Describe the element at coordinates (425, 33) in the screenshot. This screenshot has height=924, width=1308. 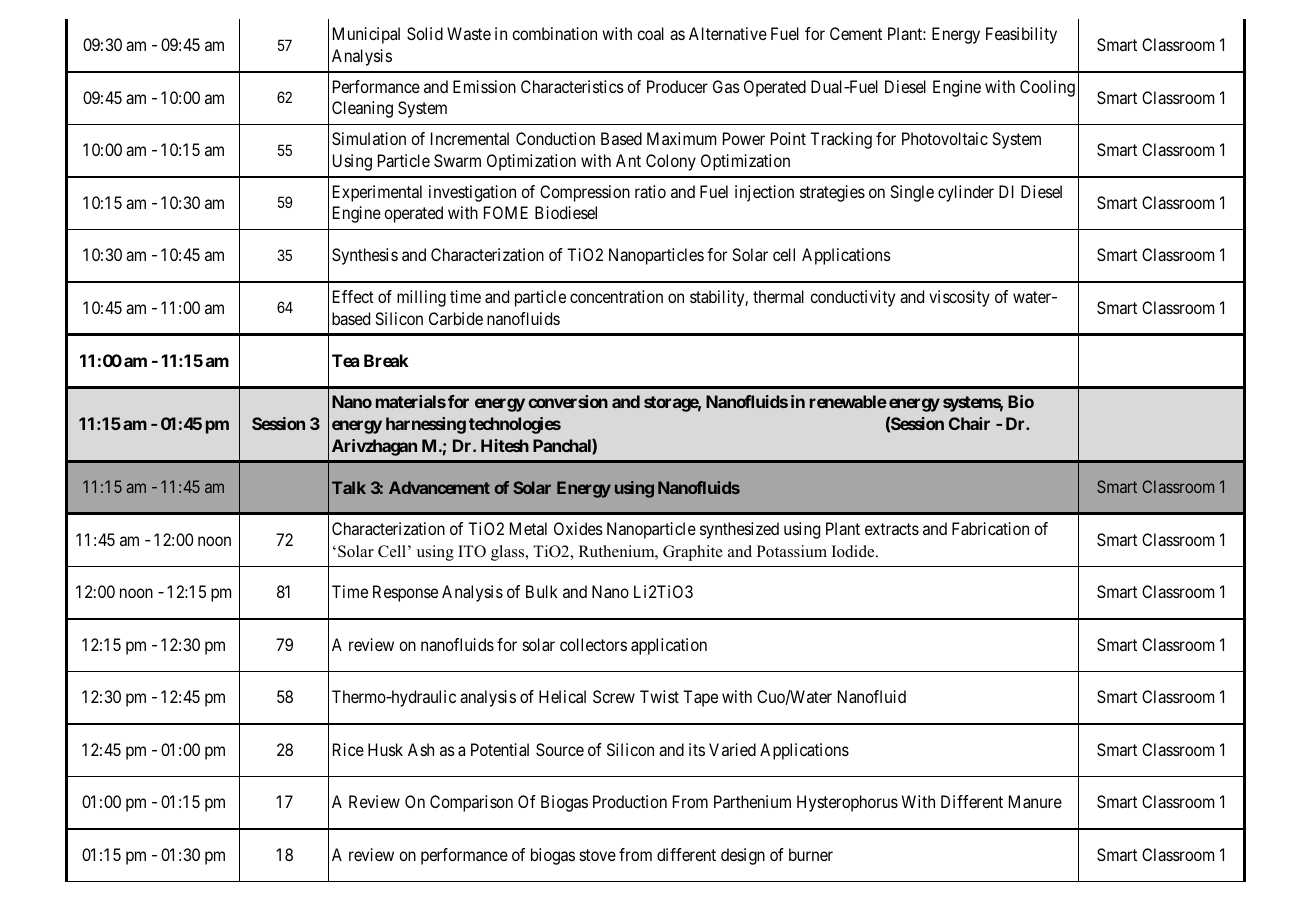
I see `Solid` at that location.
